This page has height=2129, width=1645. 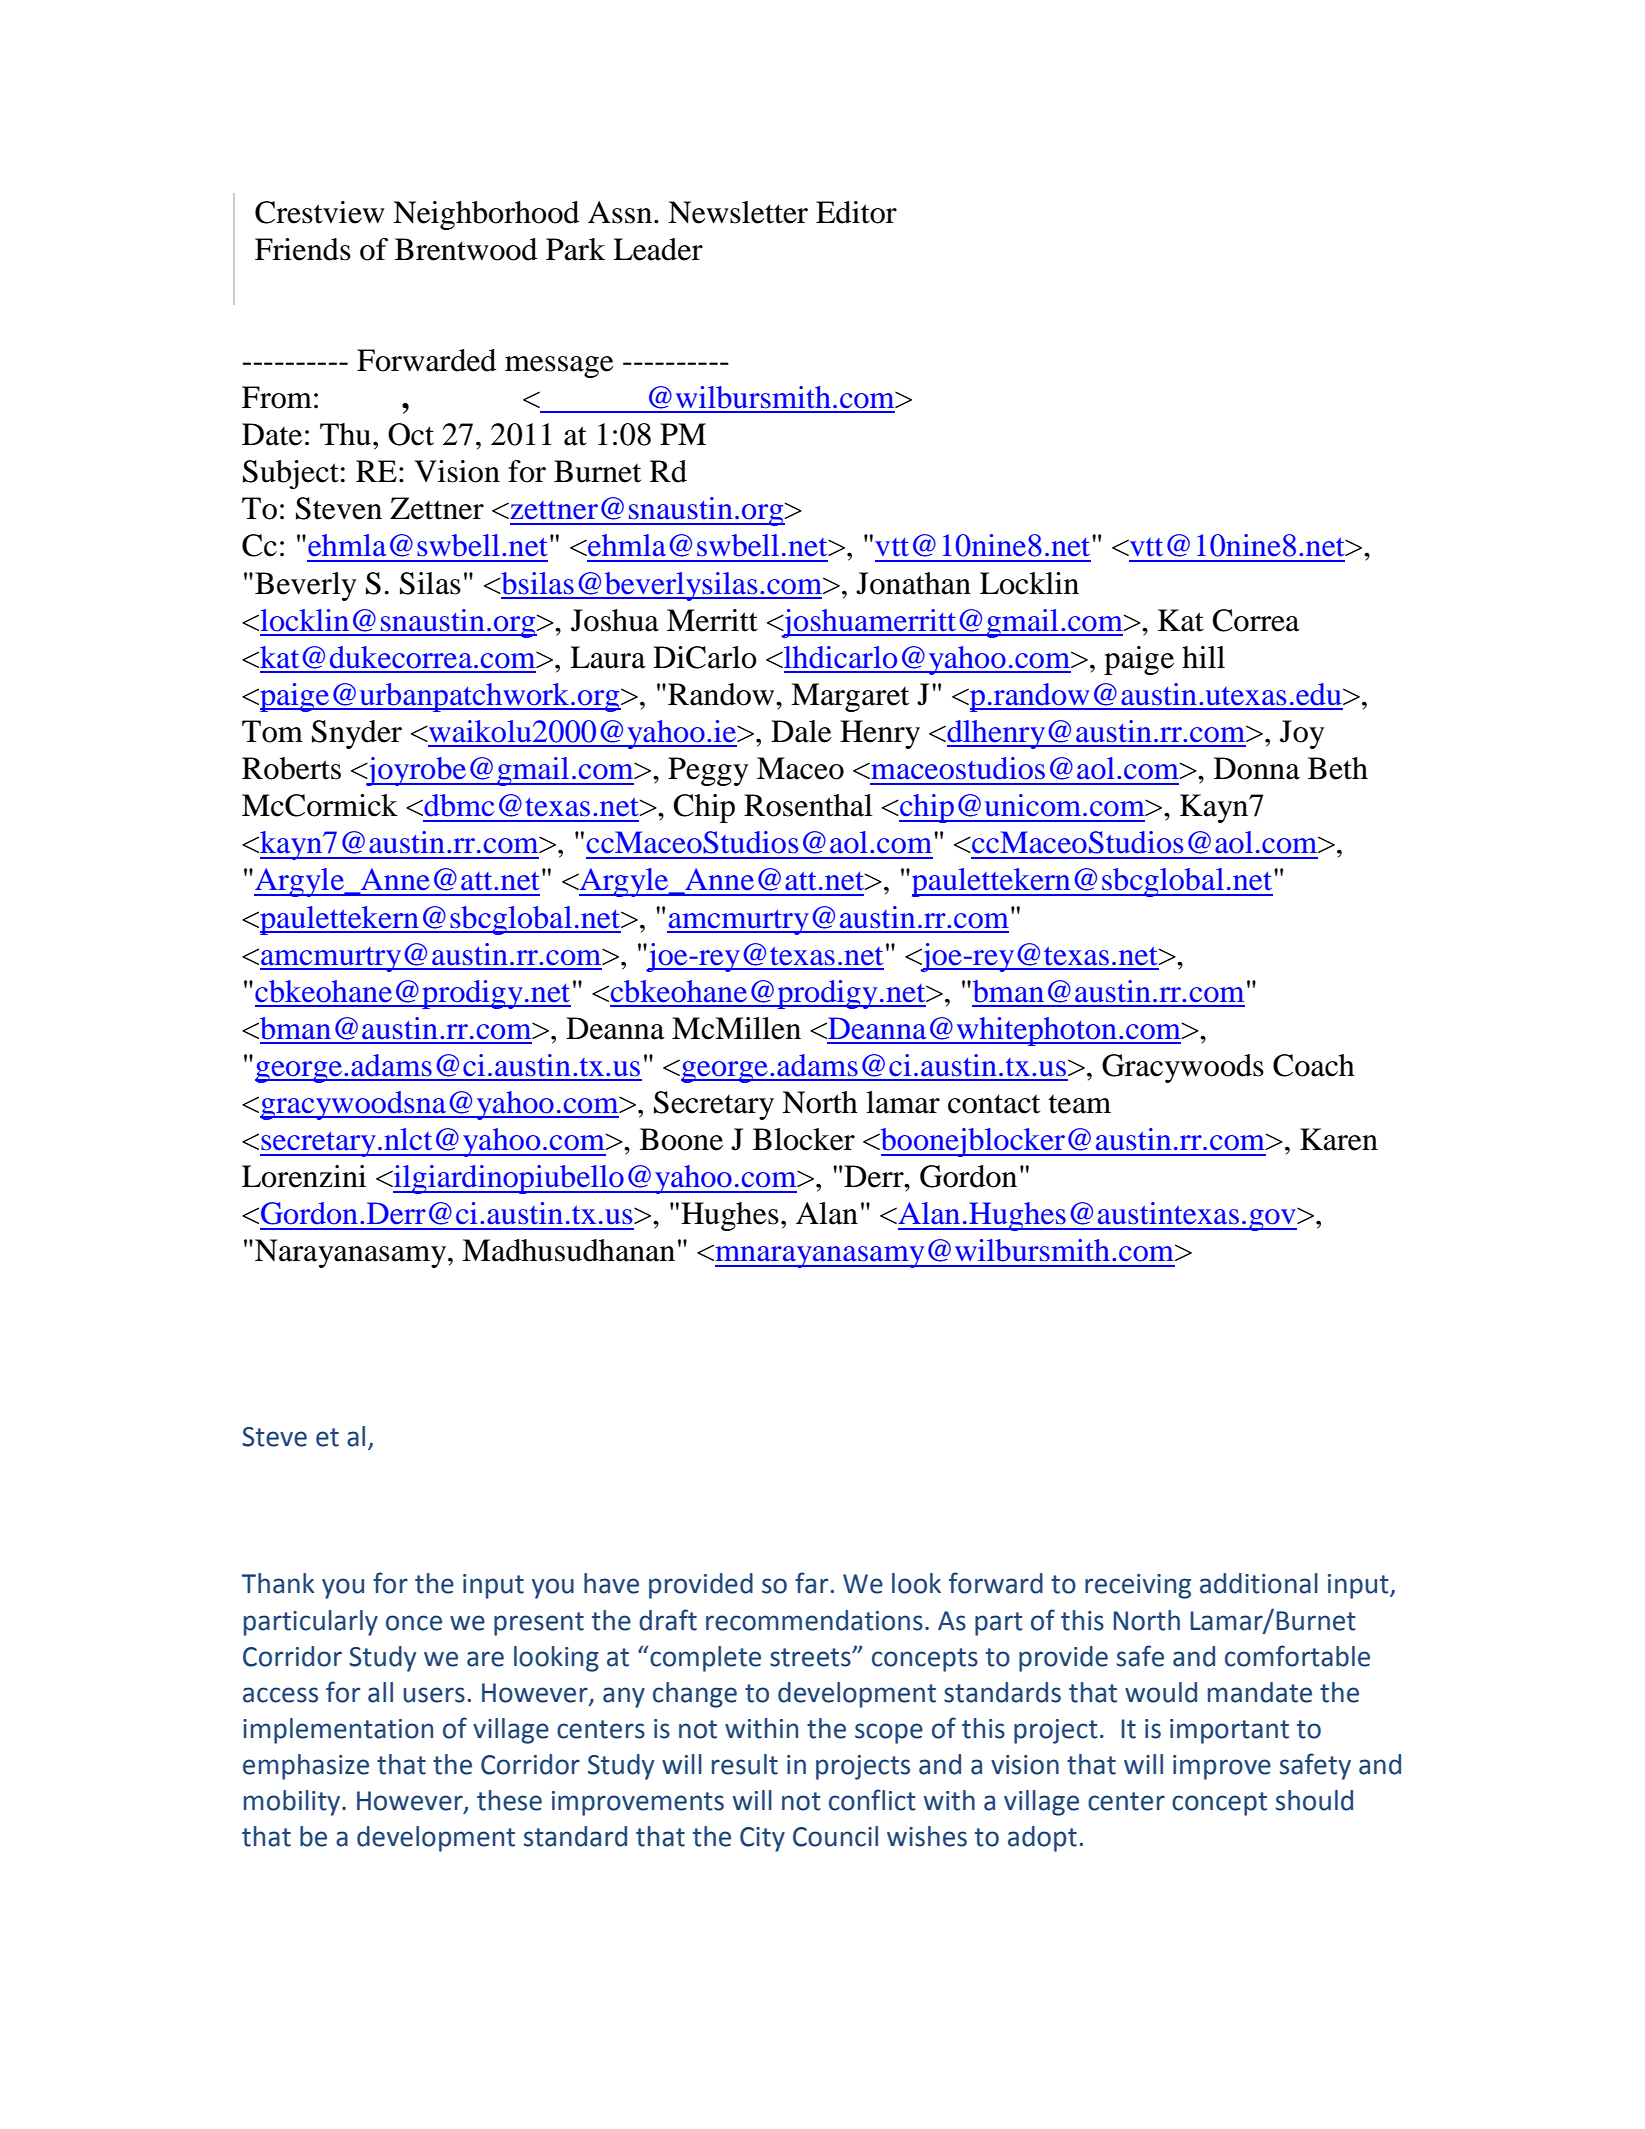 What do you see at coordinates (1314, 1065) in the page?
I see `Coach` at bounding box center [1314, 1065].
